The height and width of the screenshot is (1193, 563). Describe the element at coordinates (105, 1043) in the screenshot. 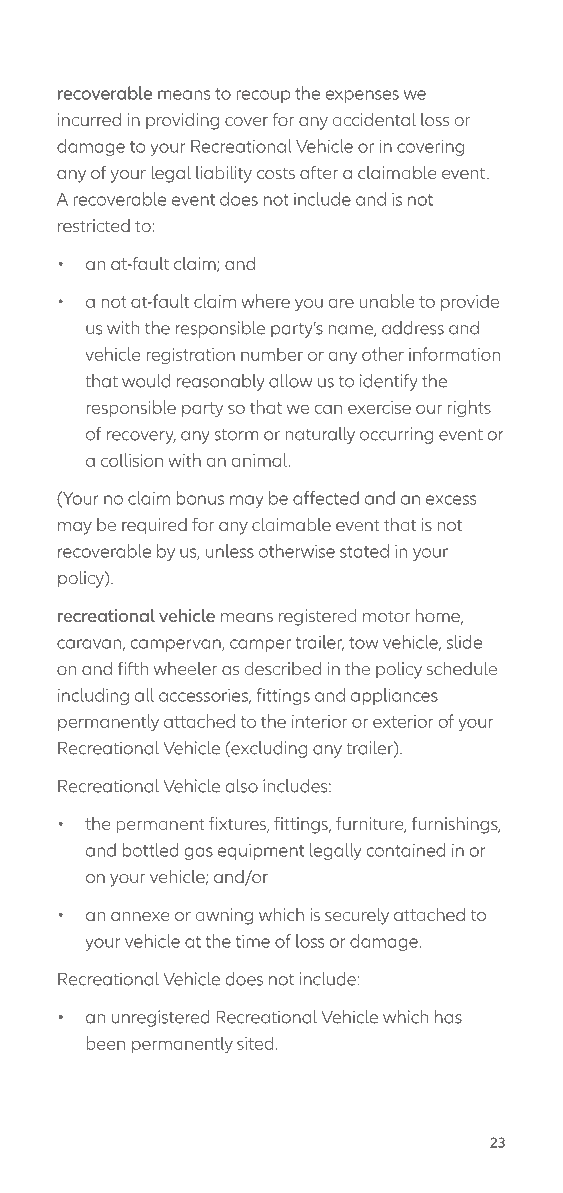

I see `been` at that location.
